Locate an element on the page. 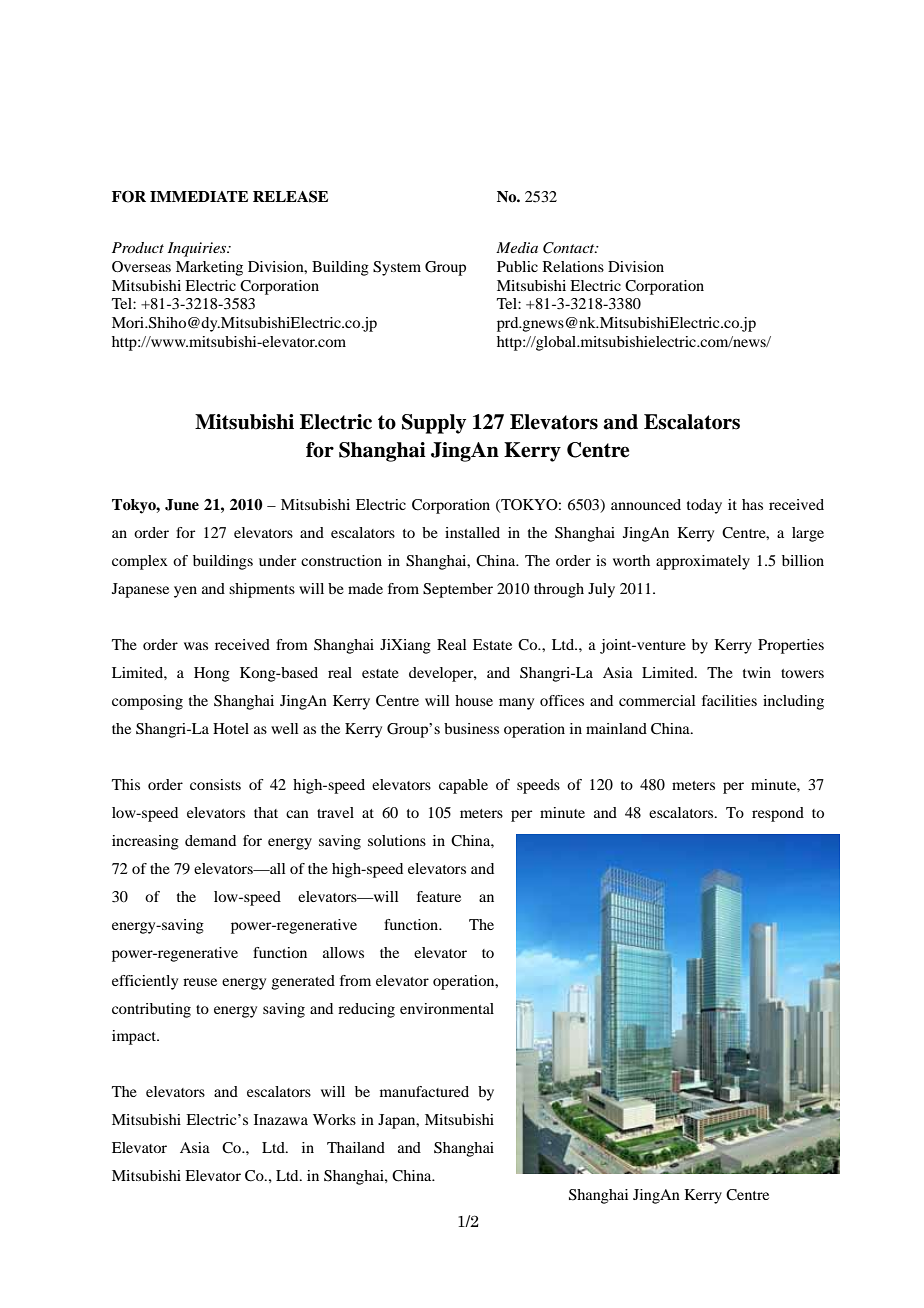  Public is located at coordinates (517, 266).
